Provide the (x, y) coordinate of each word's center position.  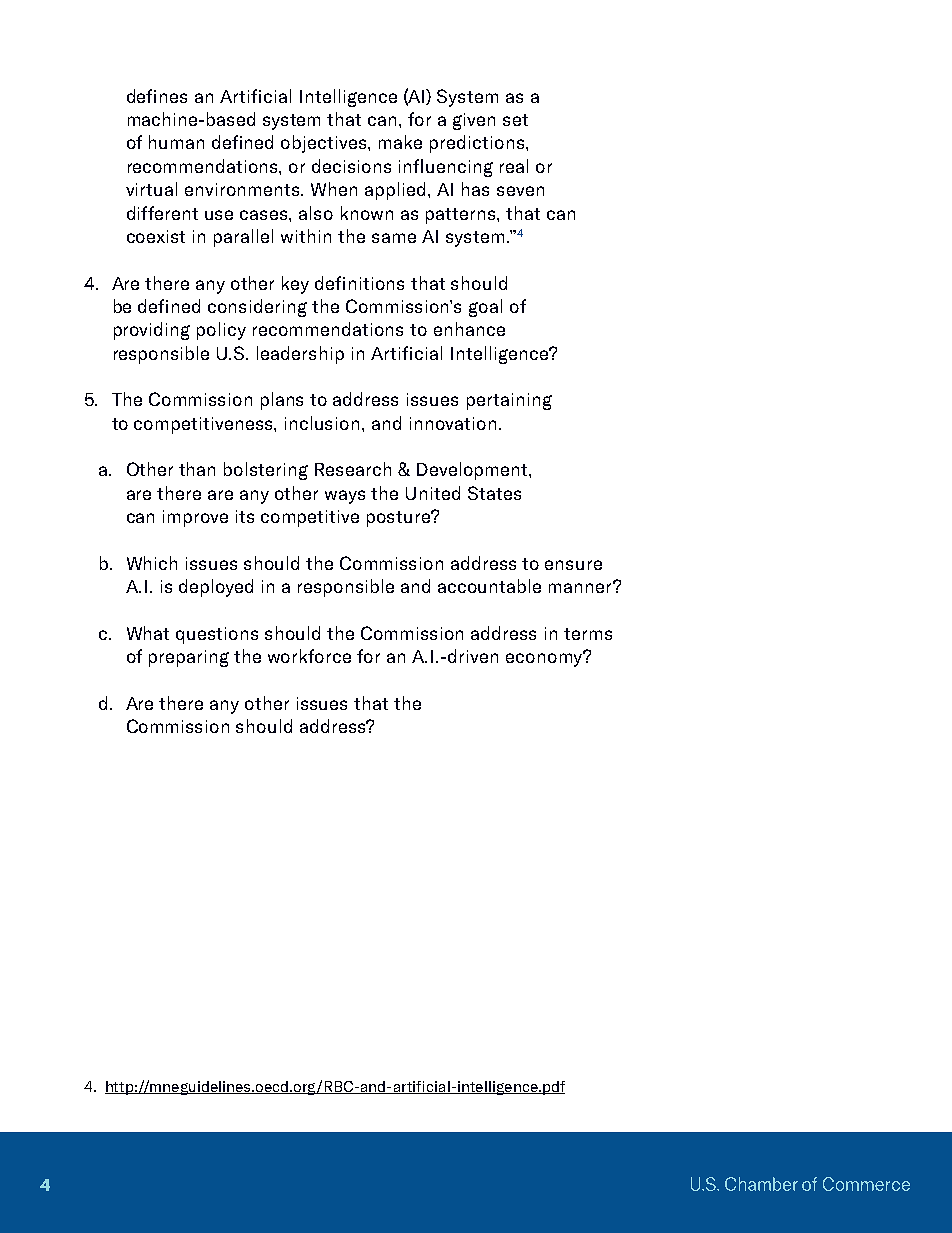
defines (157, 96)
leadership (300, 355)
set (515, 120)
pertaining (509, 401)
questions (217, 635)
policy (221, 331)
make (400, 142)
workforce (309, 656)
